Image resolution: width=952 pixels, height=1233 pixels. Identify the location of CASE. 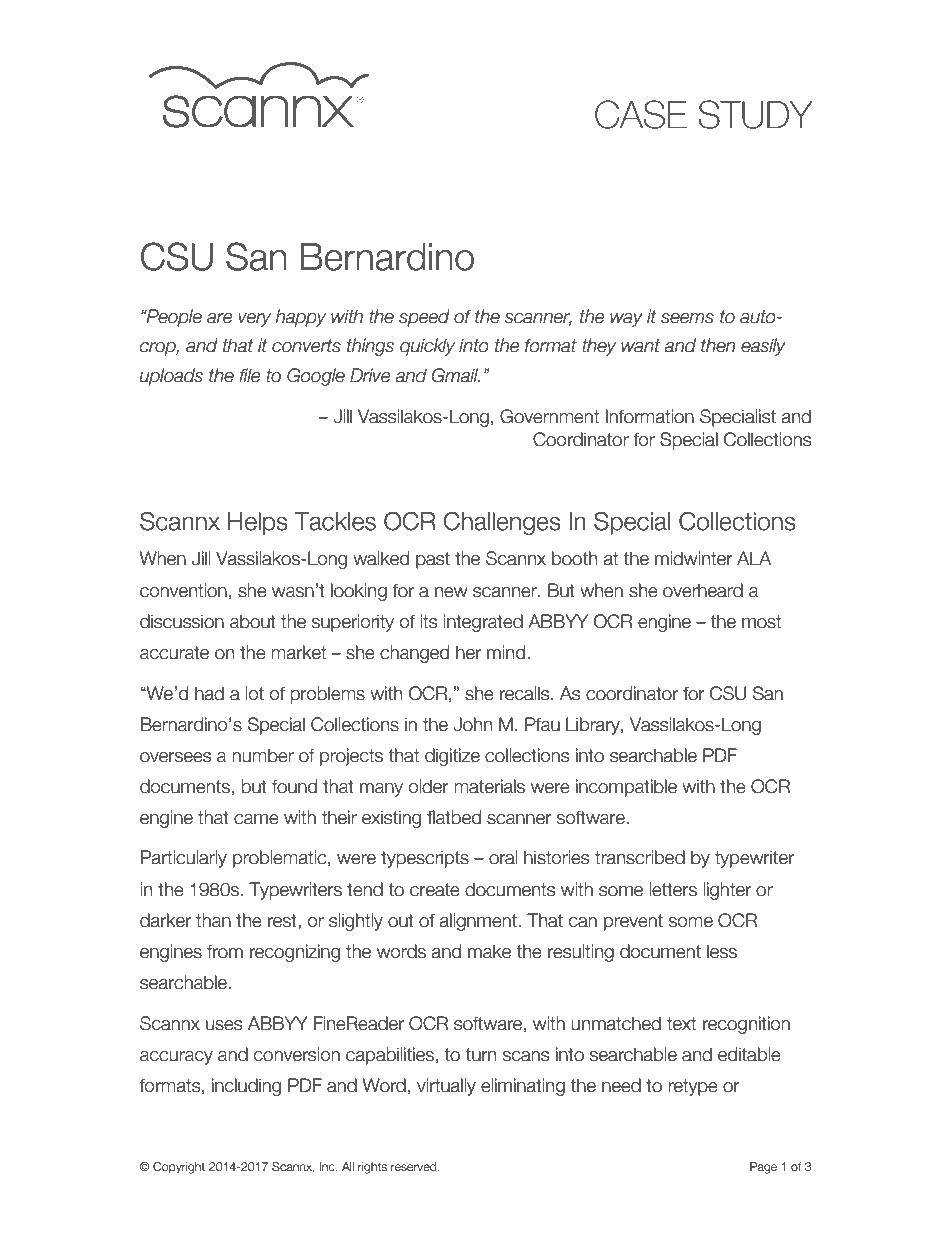
(641, 114).
